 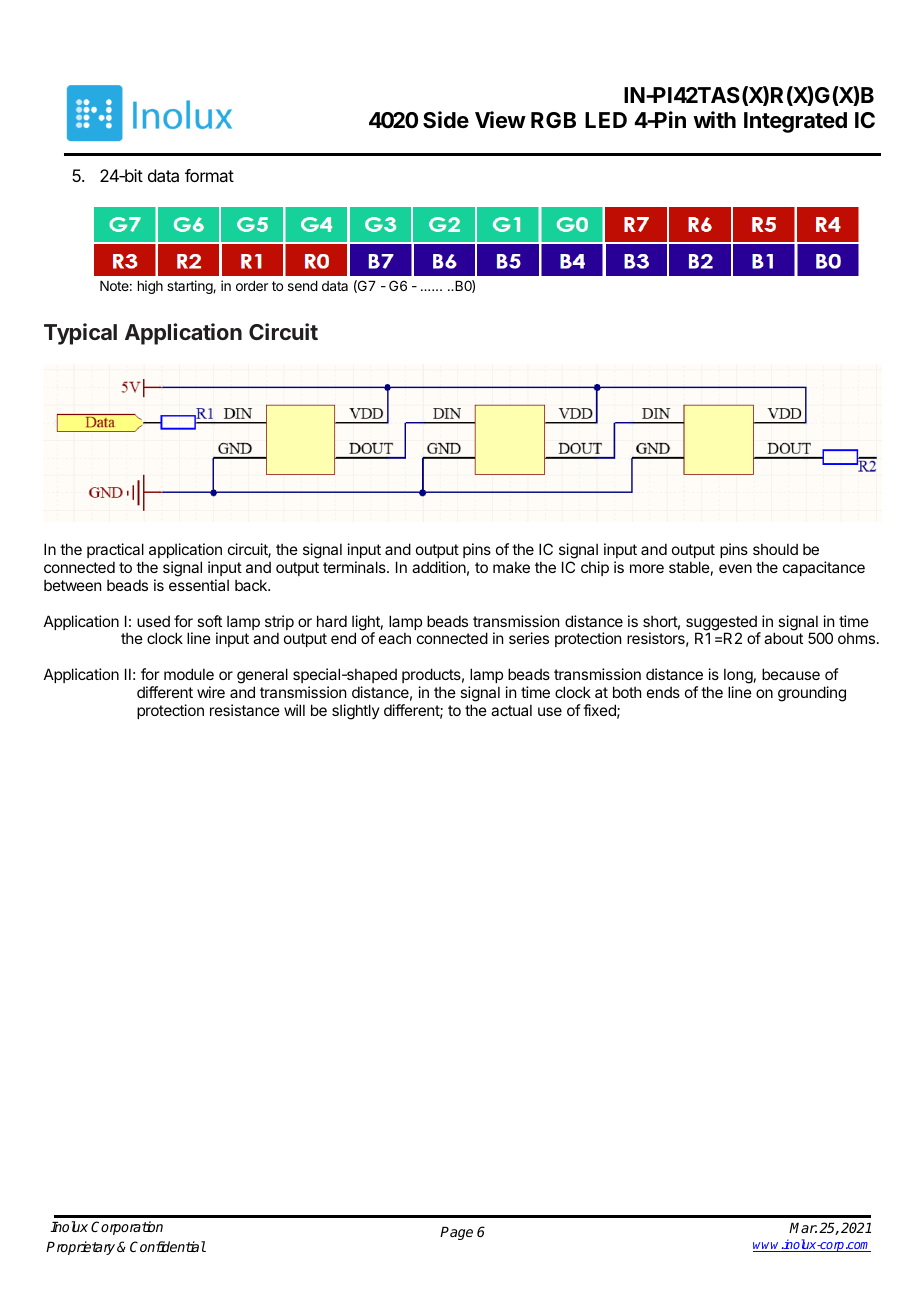 What do you see at coordinates (446, 120) in the document?
I see `Side` at bounding box center [446, 120].
